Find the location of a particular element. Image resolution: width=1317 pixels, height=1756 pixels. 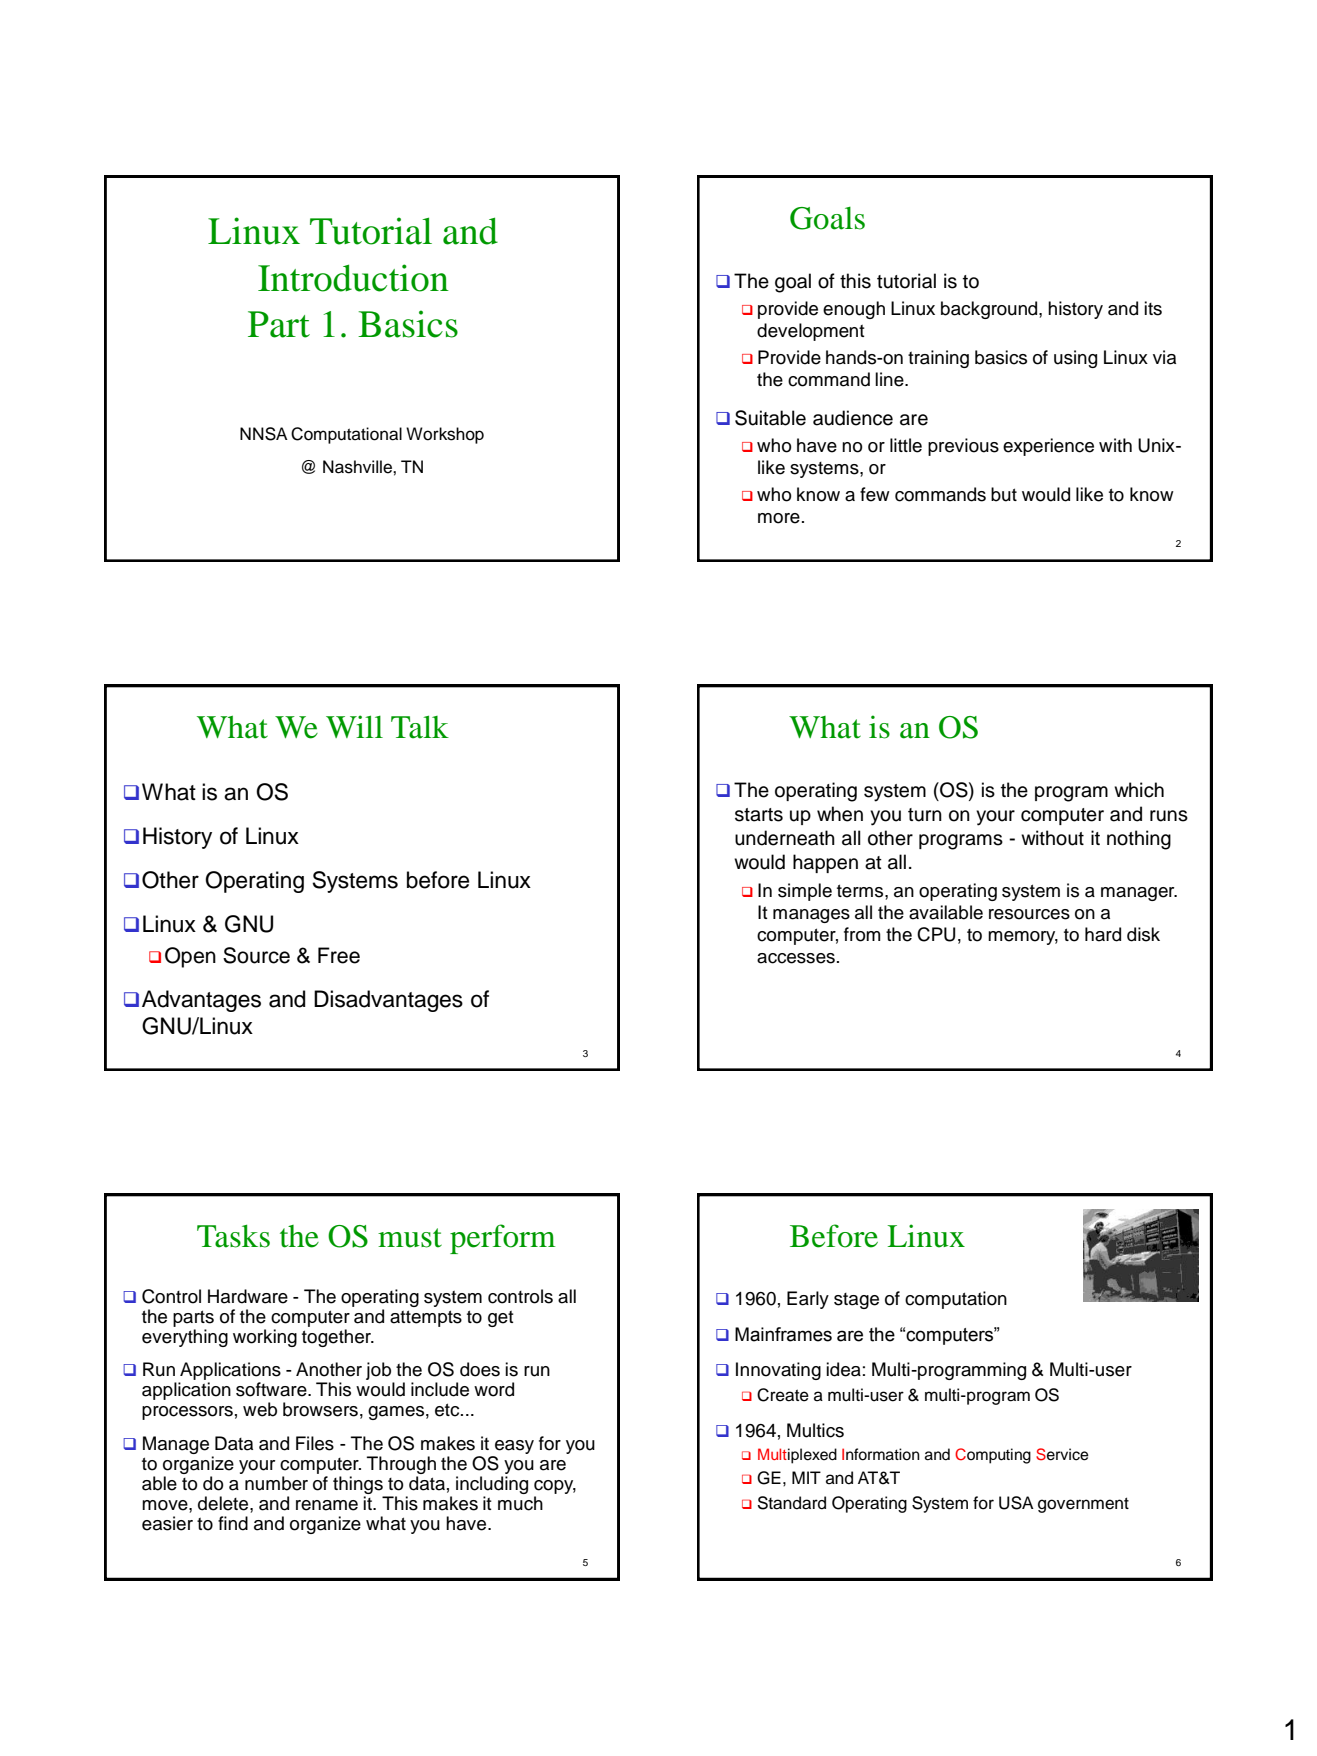

Standard is located at coordinates (791, 1503).
